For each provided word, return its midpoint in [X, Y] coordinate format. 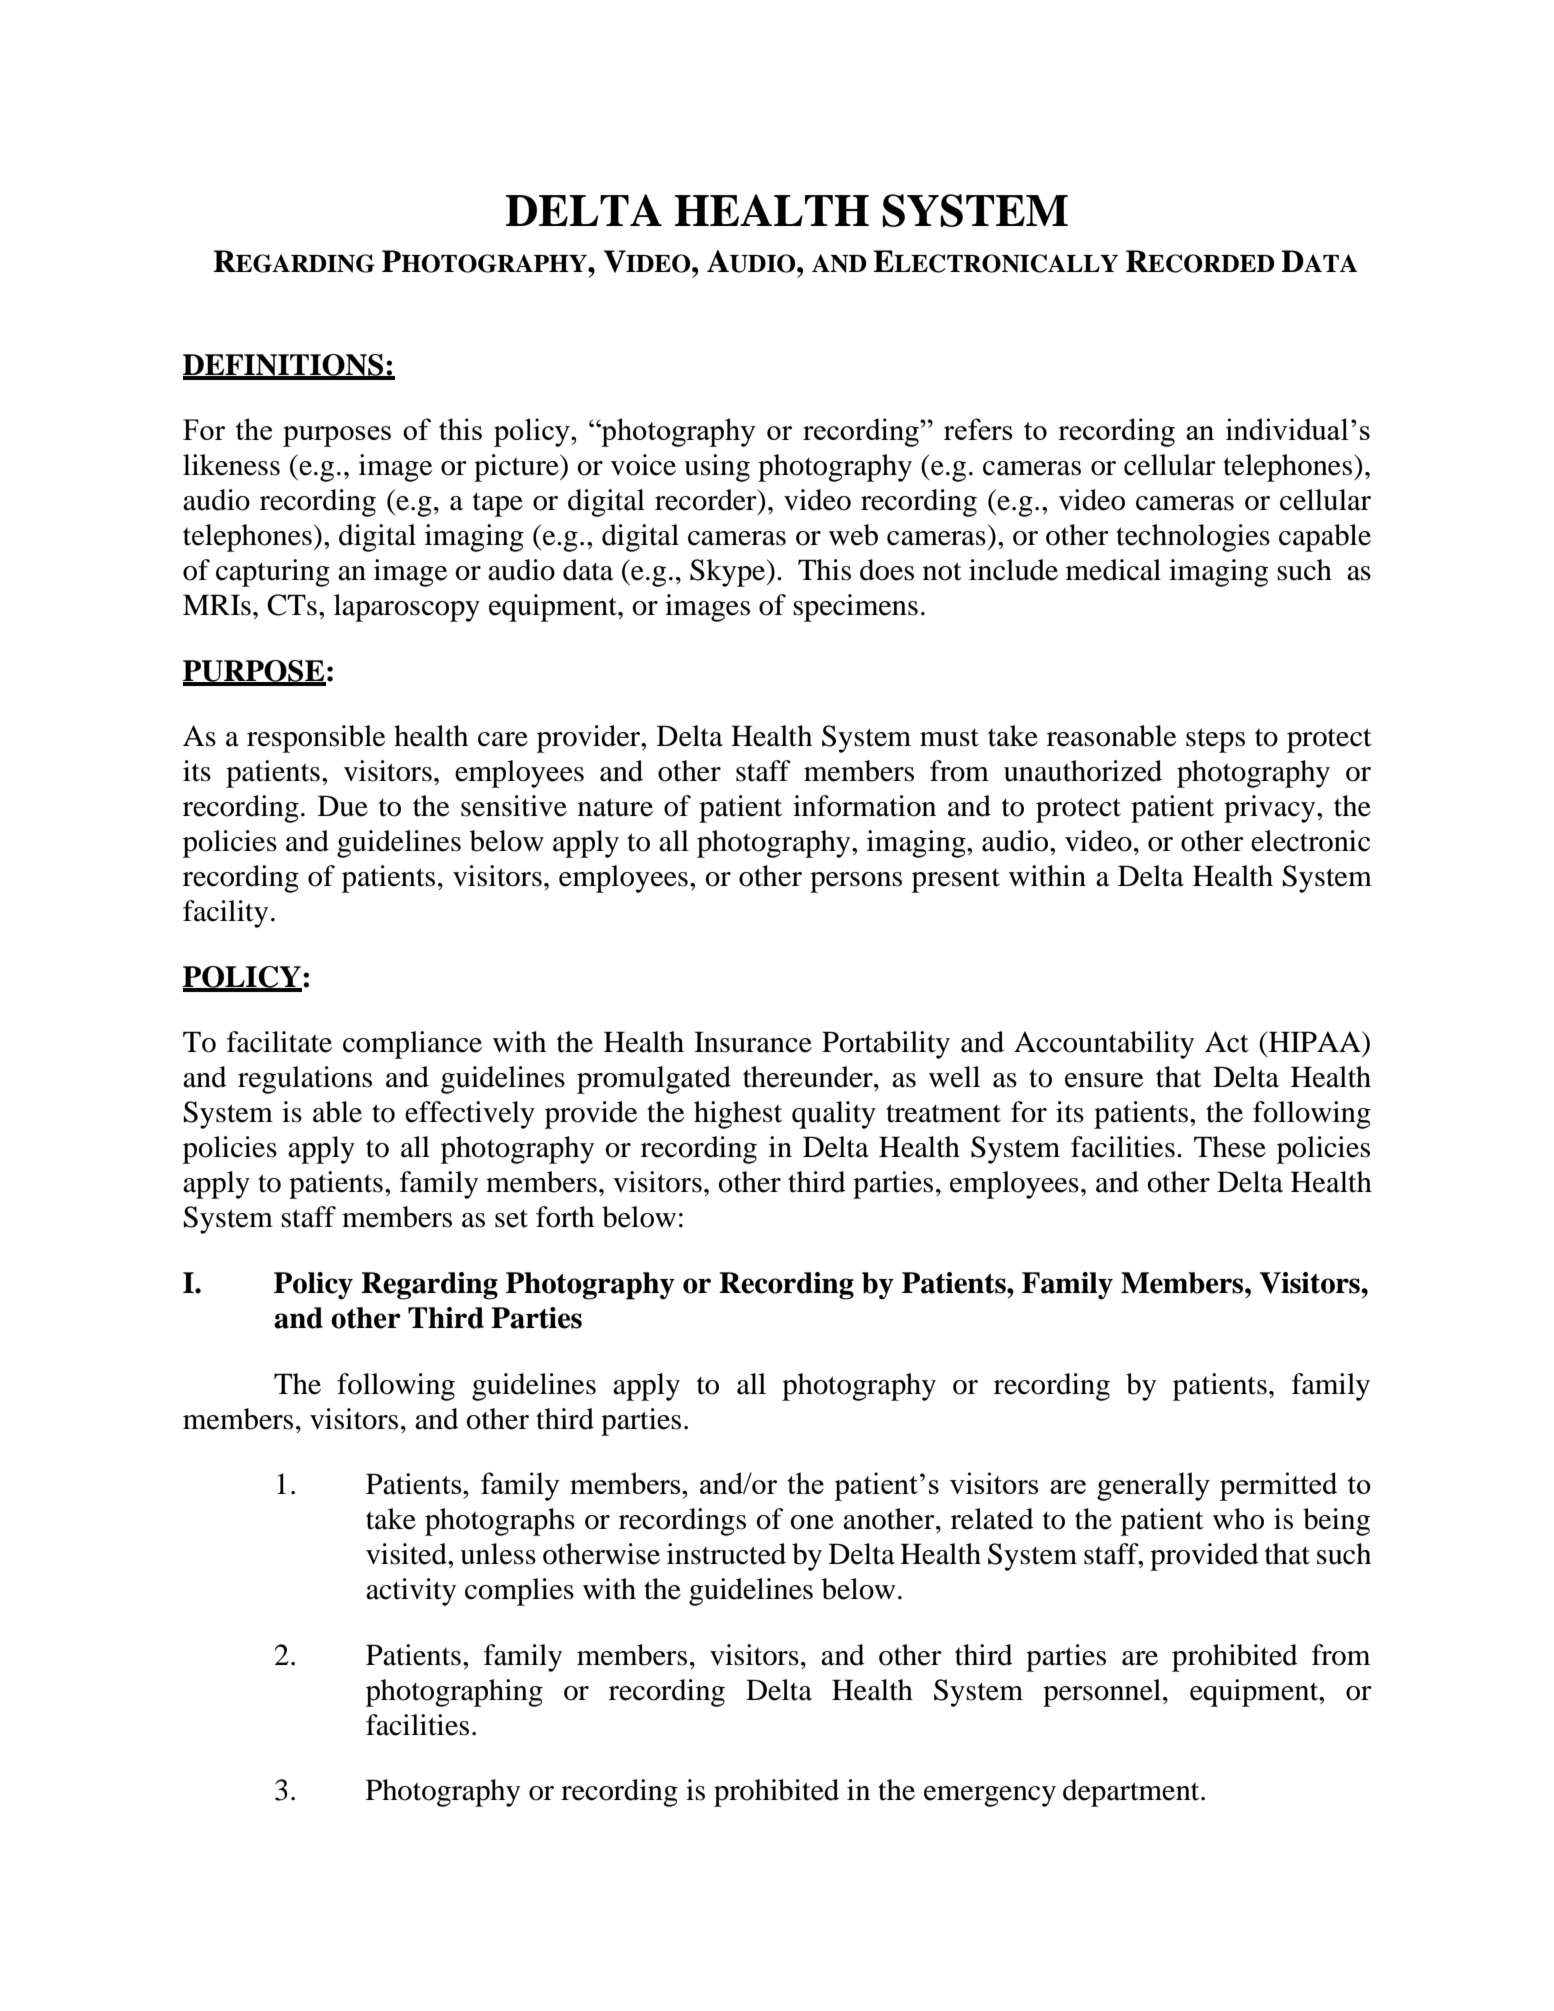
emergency [990, 1796]
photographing [454, 1693]
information [864, 806]
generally [1153, 1486]
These [1230, 1147]
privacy [1271, 809]
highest [738, 1115]
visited [407, 1554]
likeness [231, 465]
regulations [305, 1080]
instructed [726, 1554]
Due [343, 806]
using [717, 468]
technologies [1193, 538]
